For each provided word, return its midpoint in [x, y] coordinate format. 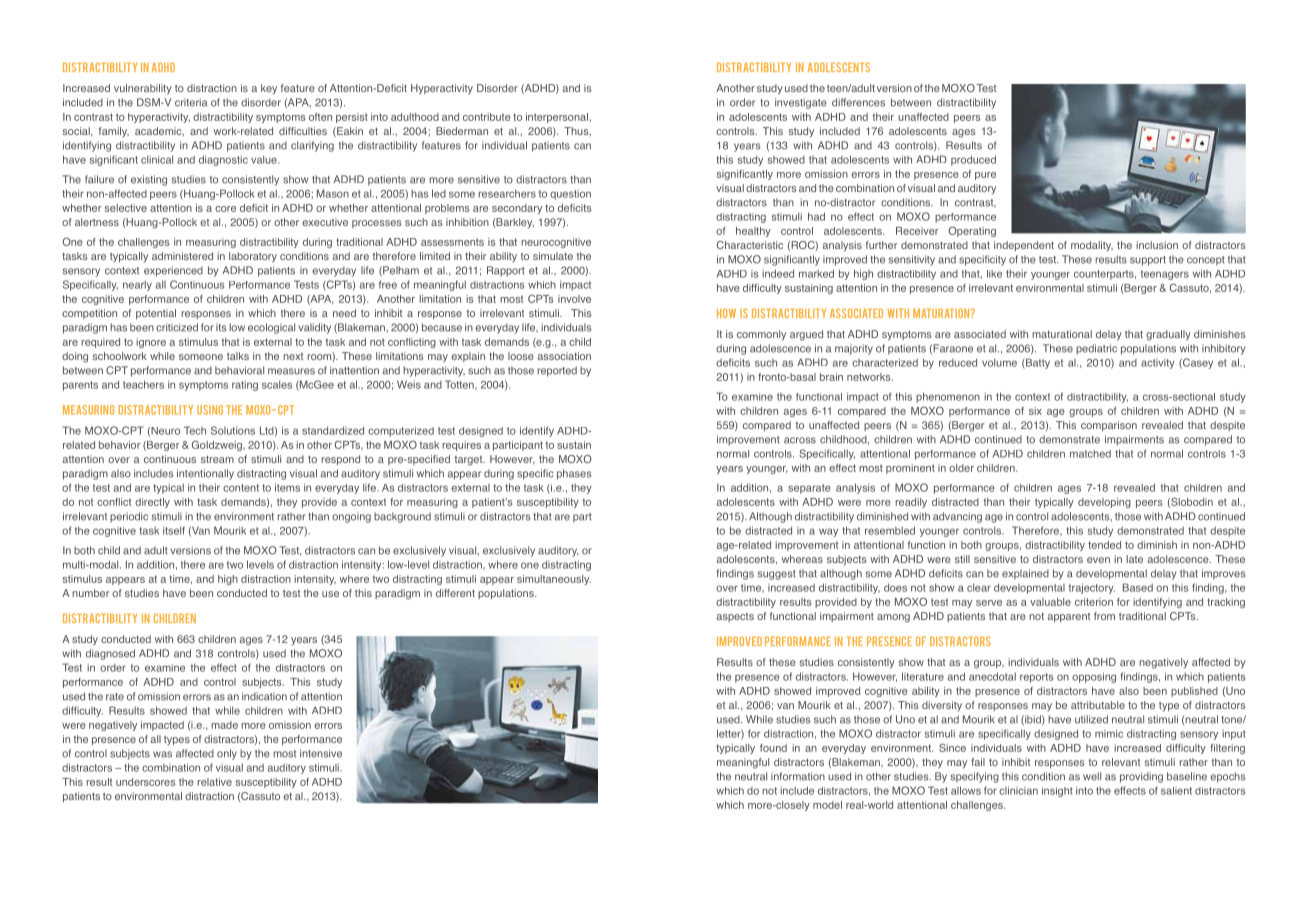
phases [574, 474]
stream [217, 459]
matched [1090, 454]
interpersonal [557, 118]
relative [215, 782]
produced [973, 160]
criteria [191, 102]
